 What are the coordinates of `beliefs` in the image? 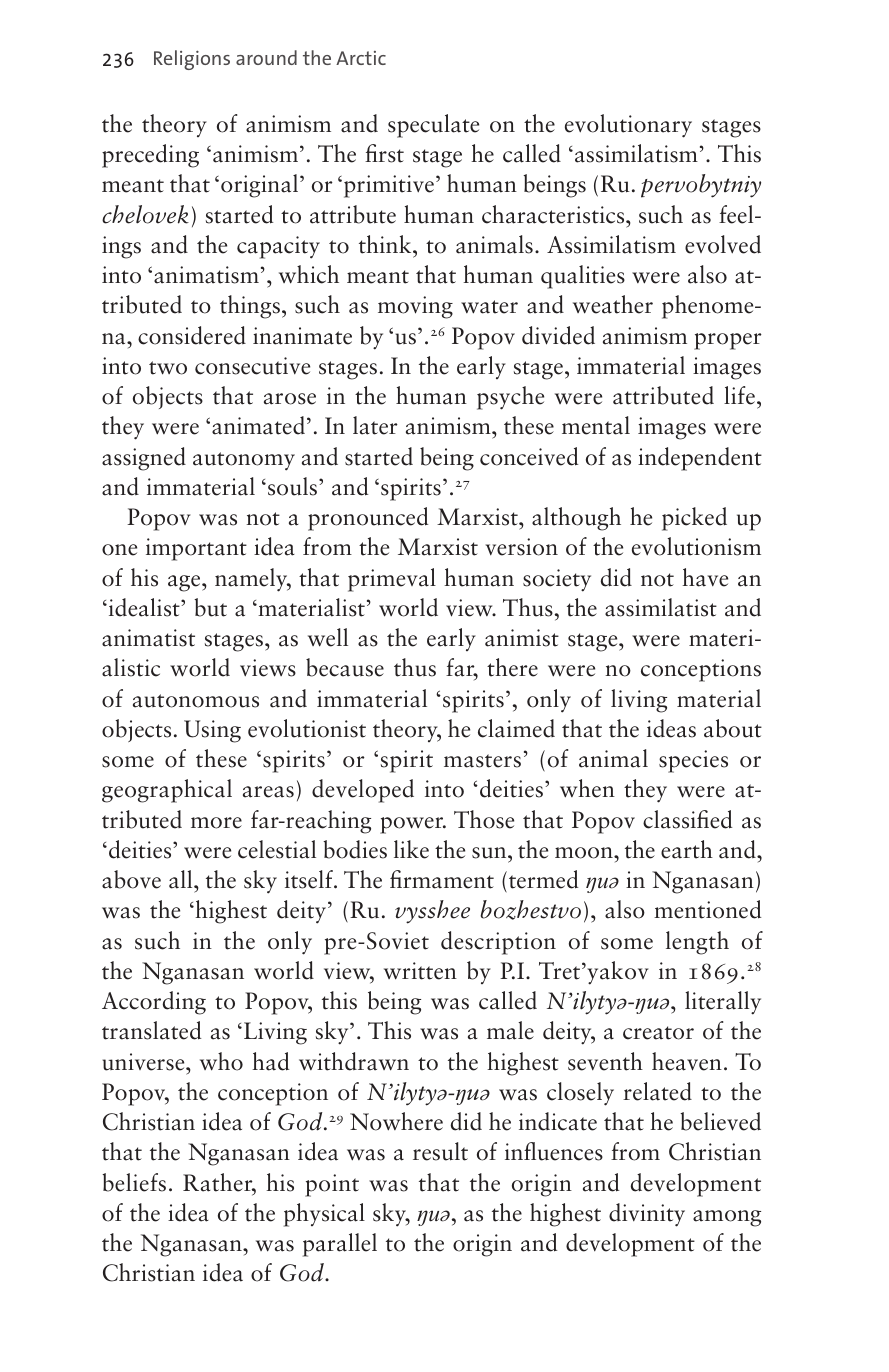 It's located at (134, 1182).
